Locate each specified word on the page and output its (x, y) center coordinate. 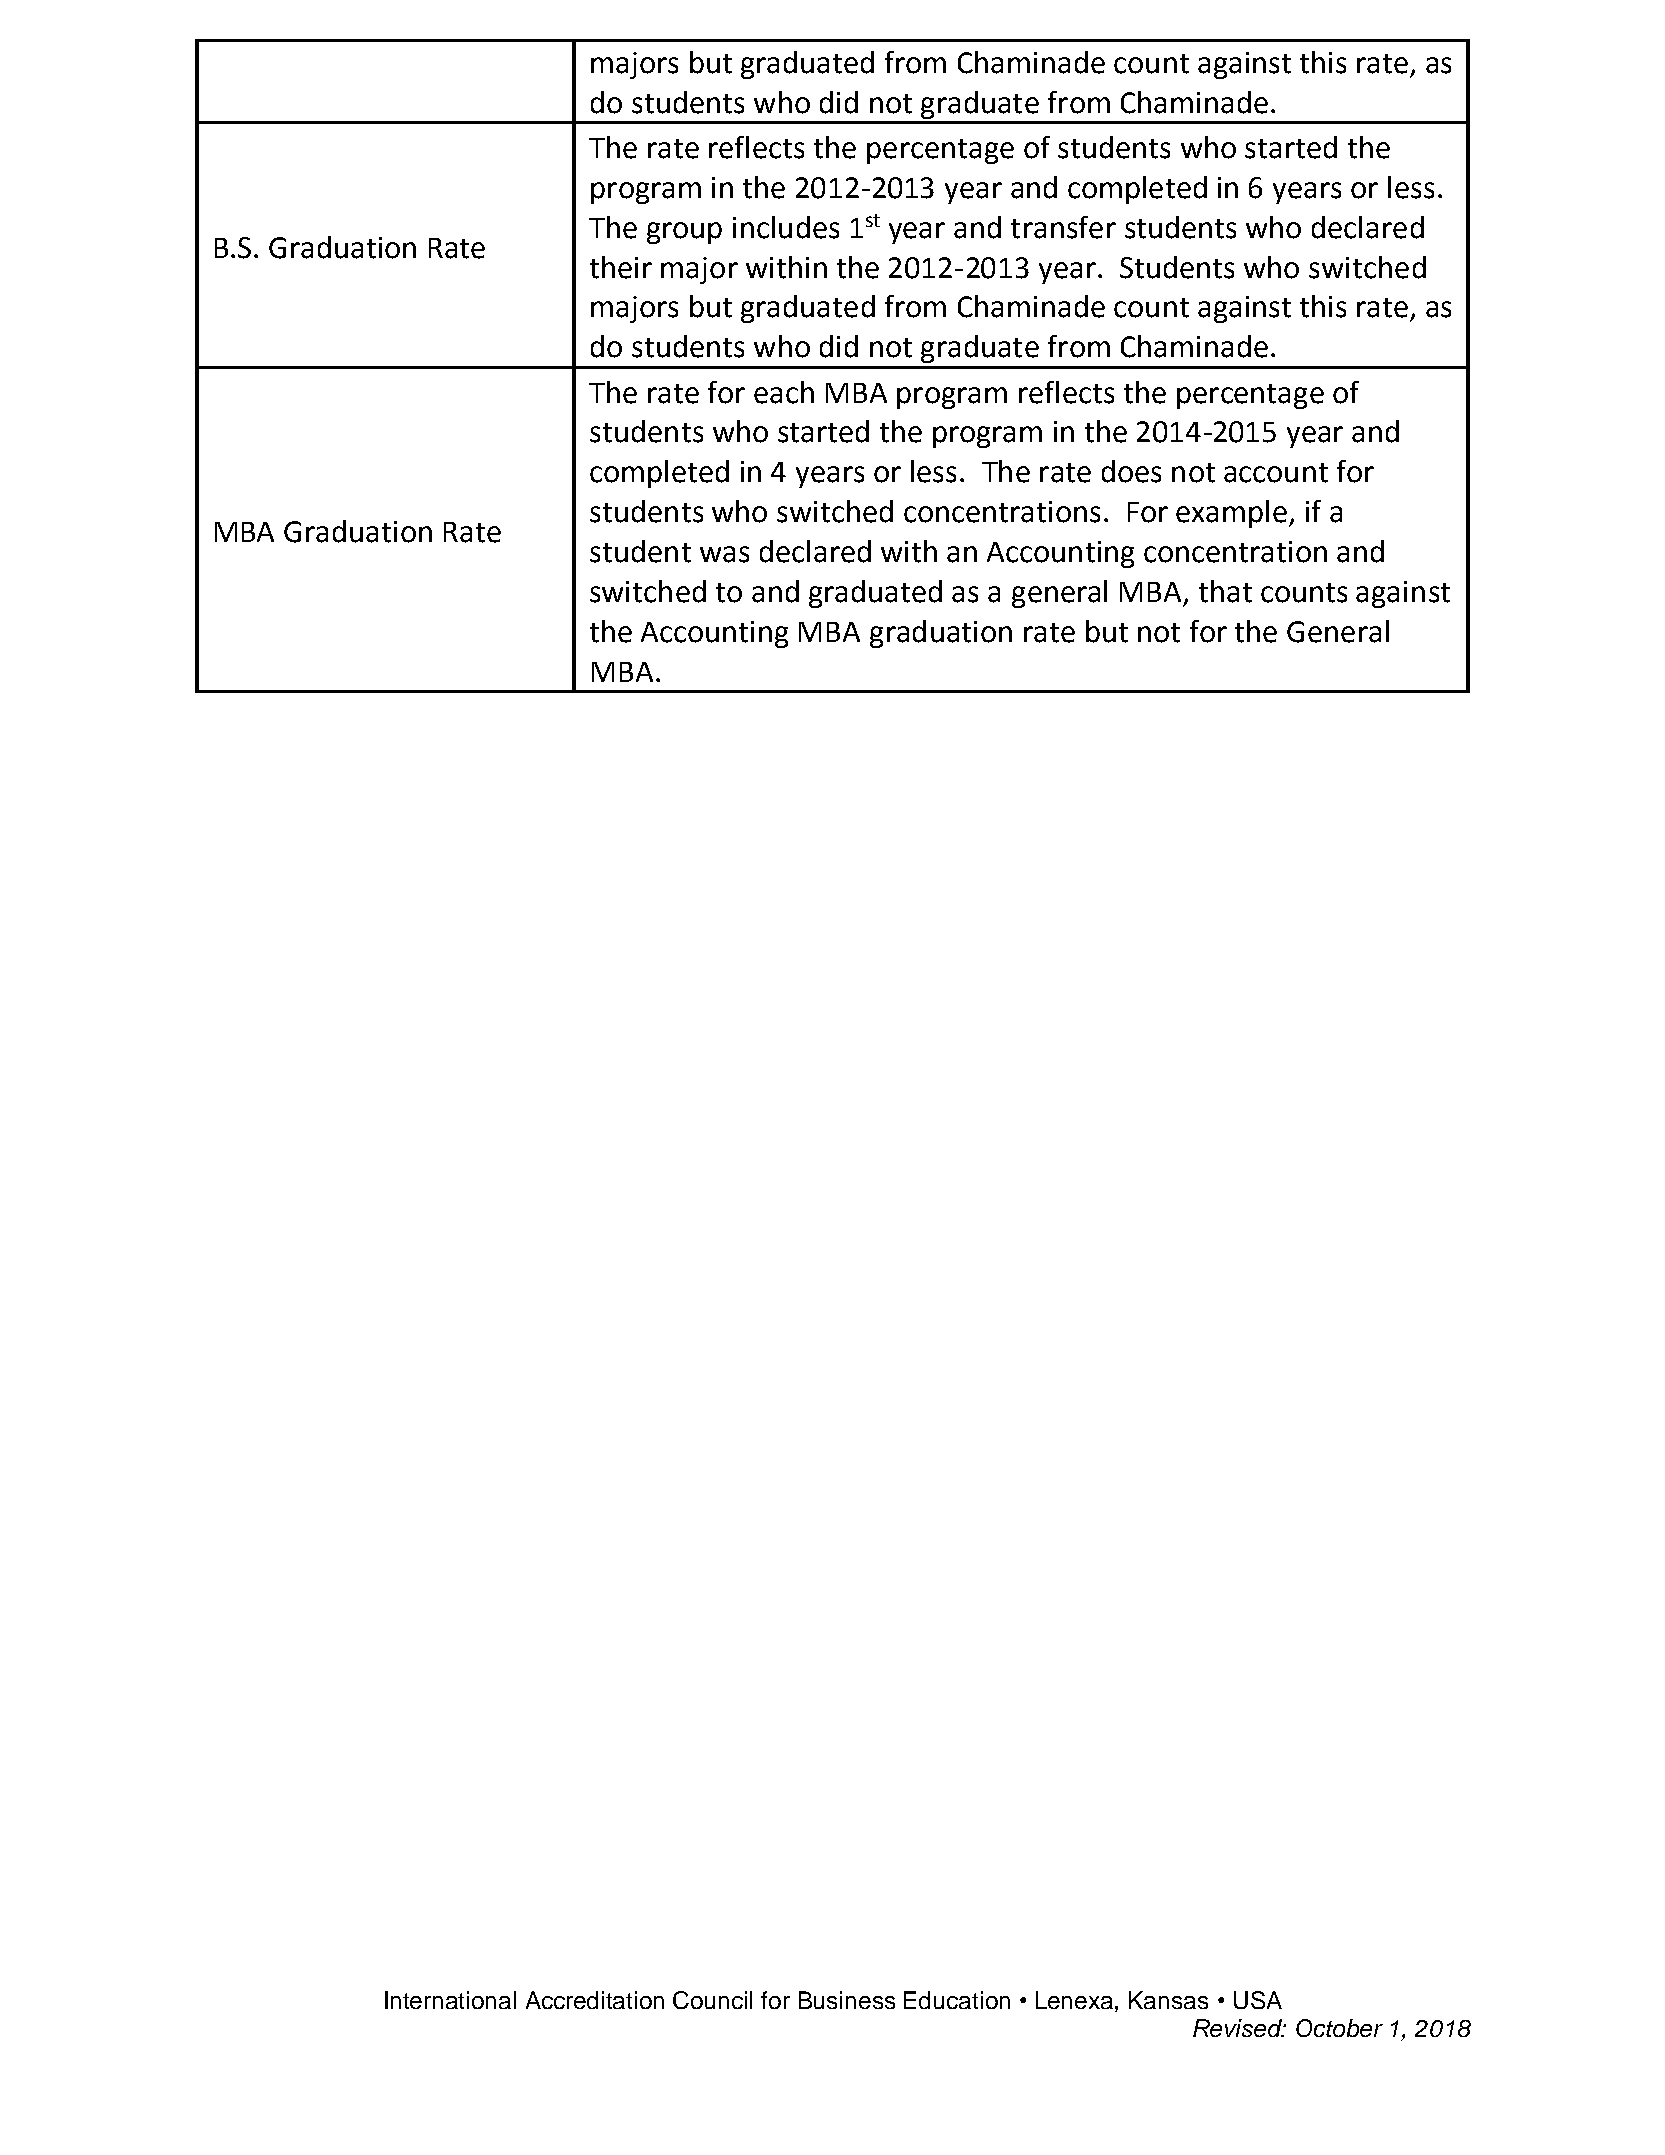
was (724, 554)
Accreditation (595, 2000)
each (784, 392)
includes (786, 227)
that (1225, 591)
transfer (1063, 227)
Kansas (1168, 2000)
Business (847, 2000)
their (621, 267)
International (450, 2000)
